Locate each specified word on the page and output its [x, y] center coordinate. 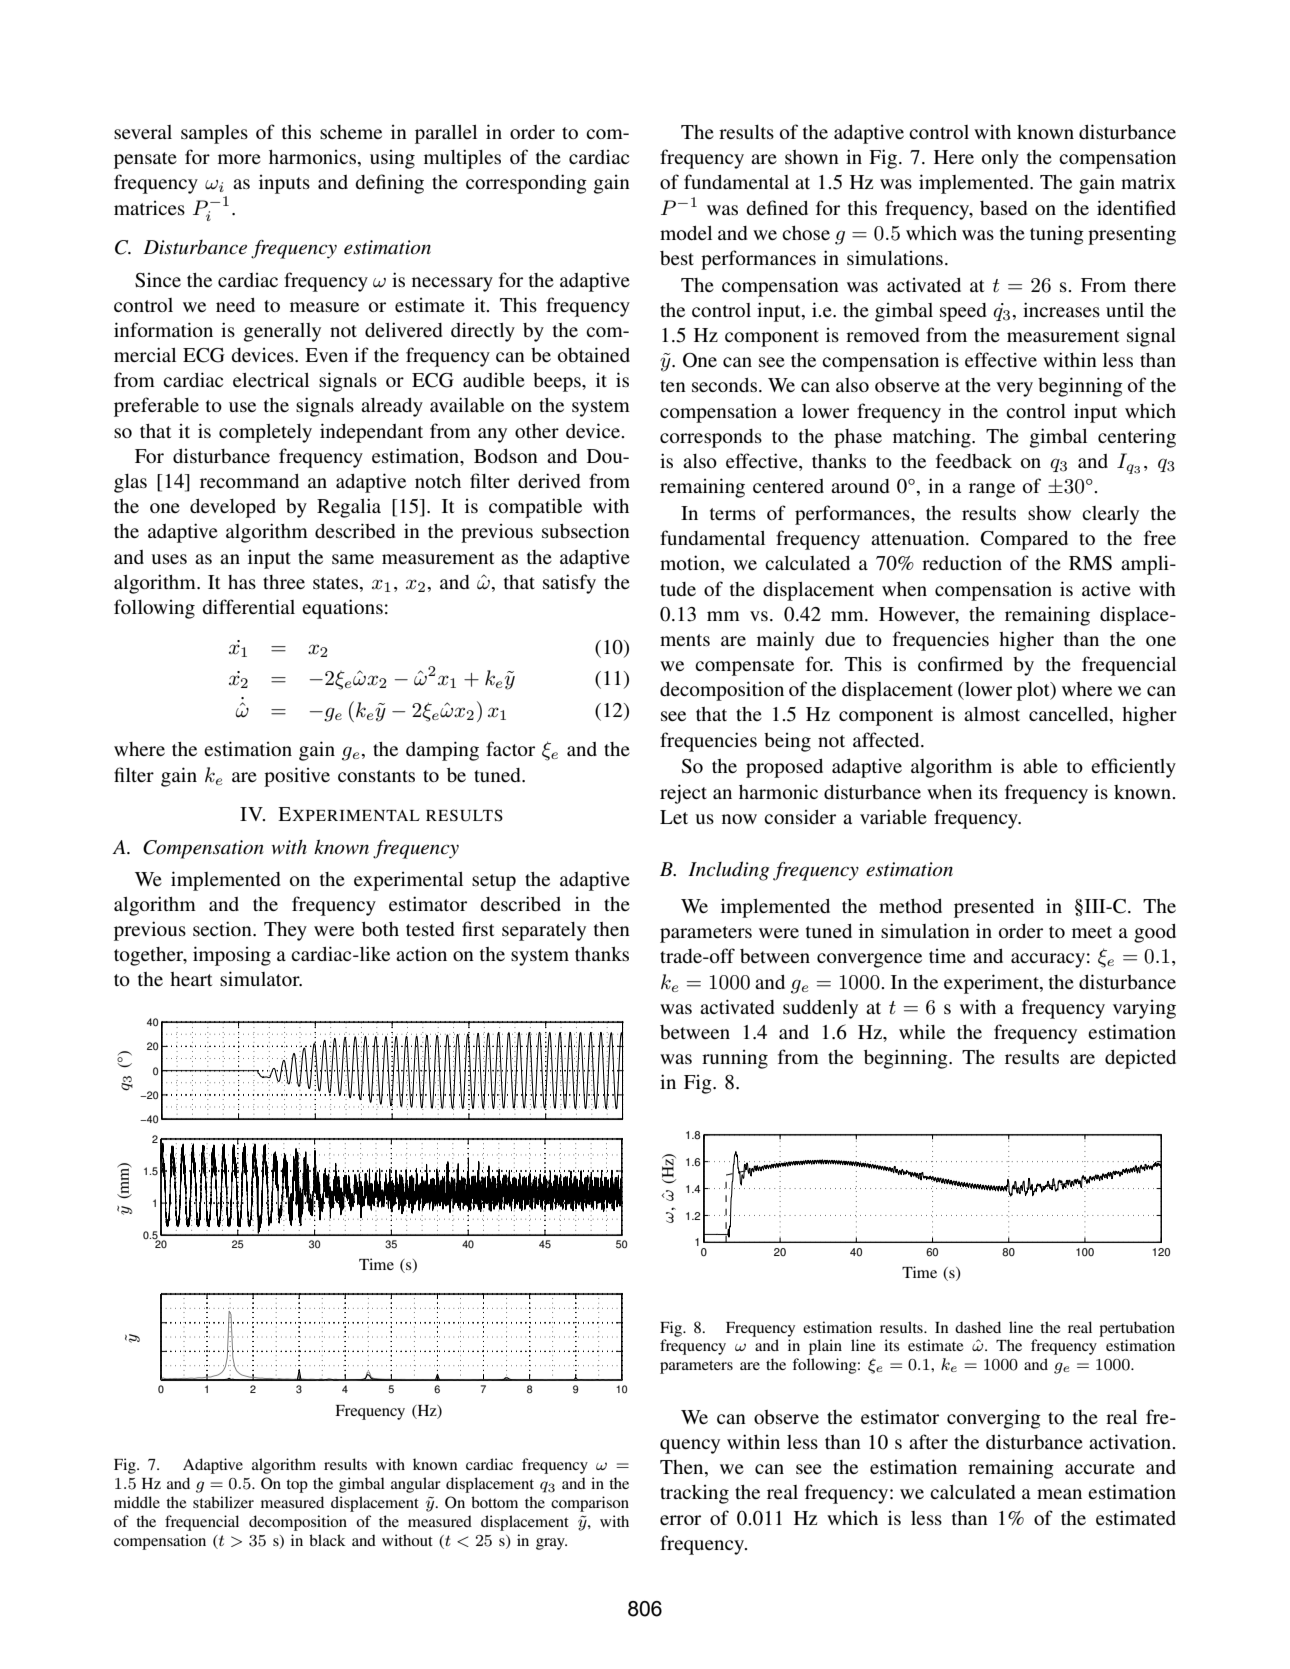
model [686, 233]
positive [297, 777]
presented [994, 908]
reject [683, 794]
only [1000, 159]
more [239, 159]
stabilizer [223, 1502]
